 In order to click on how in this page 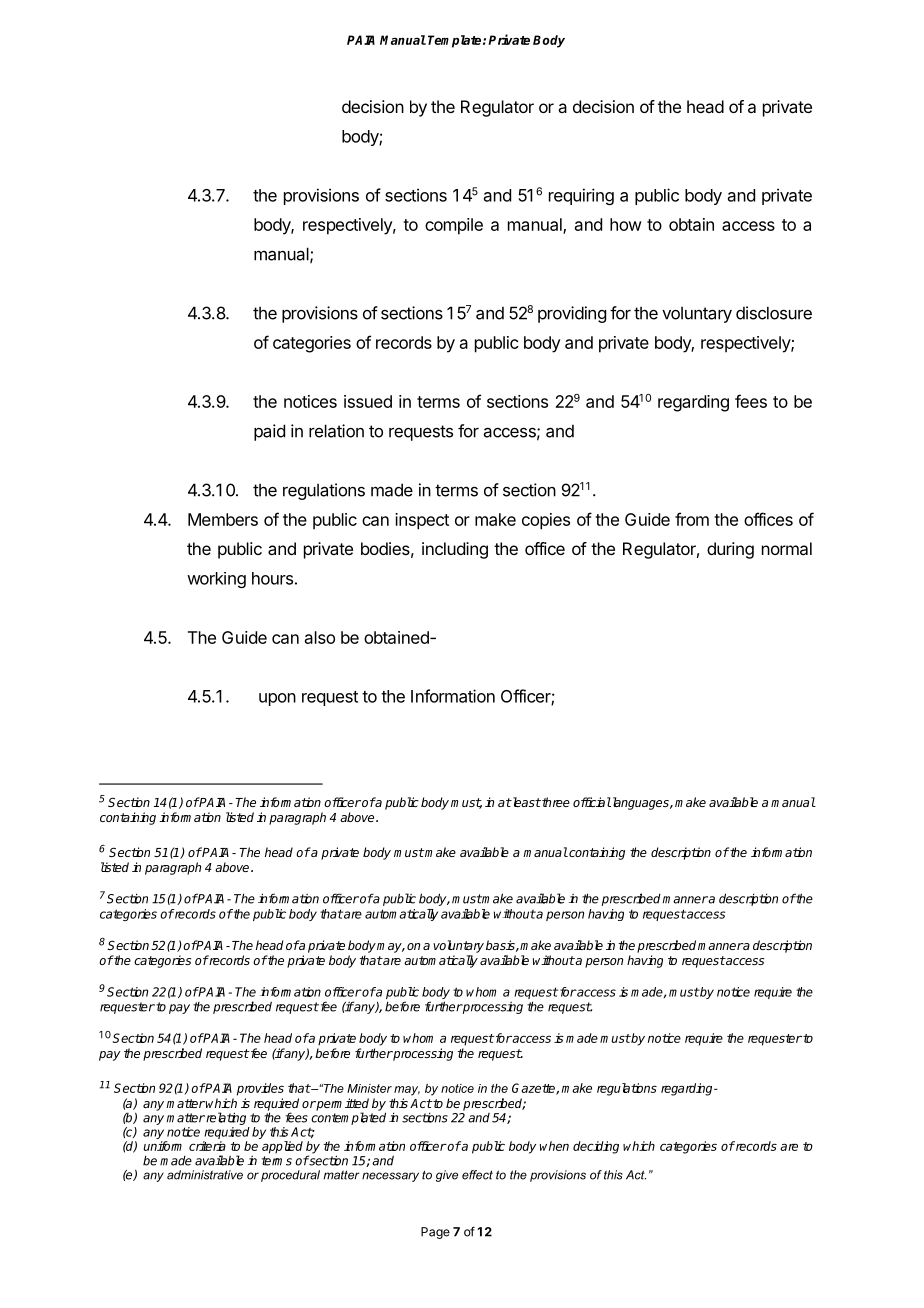, I will do `click(626, 224)`.
